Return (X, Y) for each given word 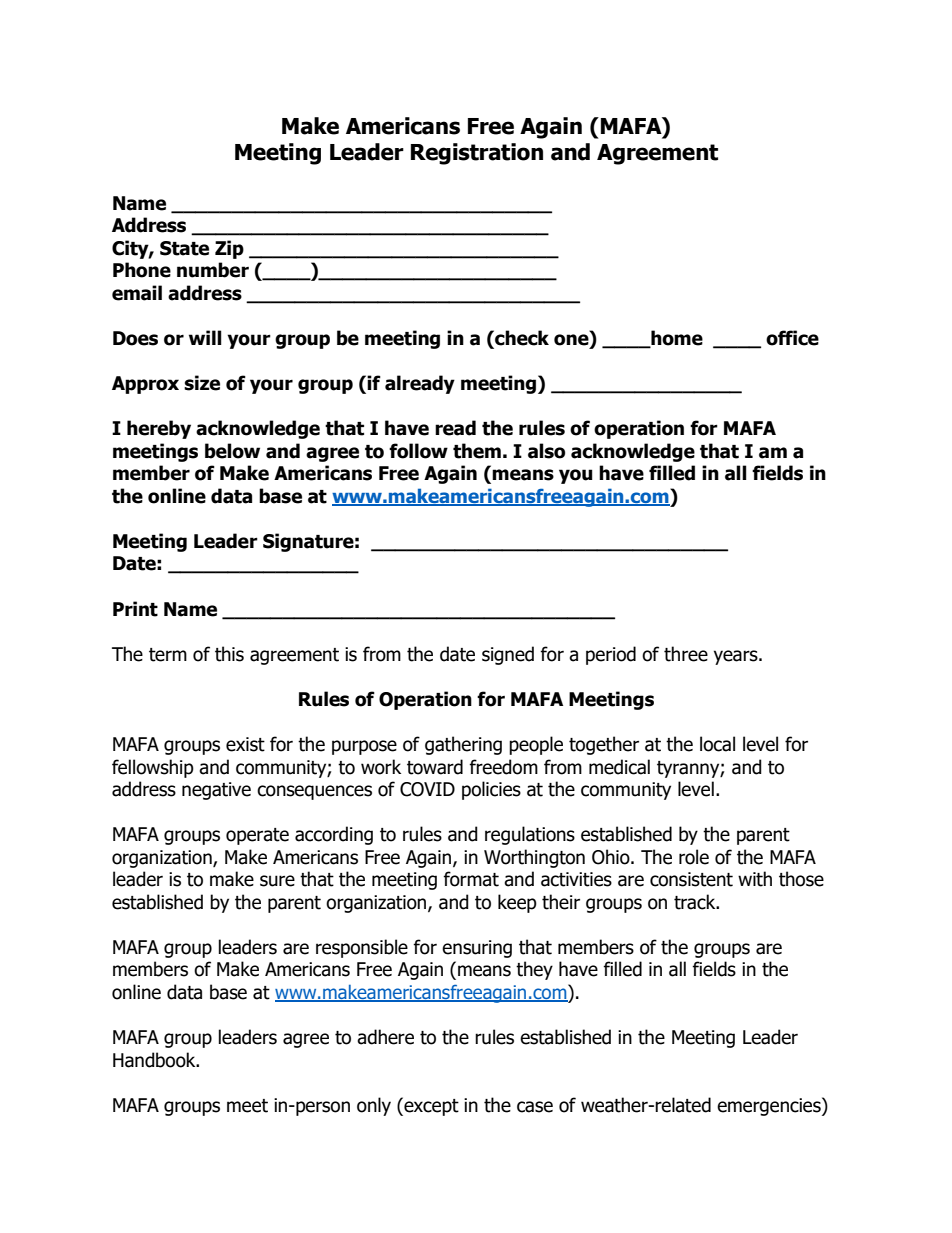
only (374, 1106)
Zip (229, 249)
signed (508, 655)
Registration (477, 154)
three (686, 654)
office (792, 338)
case (535, 1107)
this (229, 654)
